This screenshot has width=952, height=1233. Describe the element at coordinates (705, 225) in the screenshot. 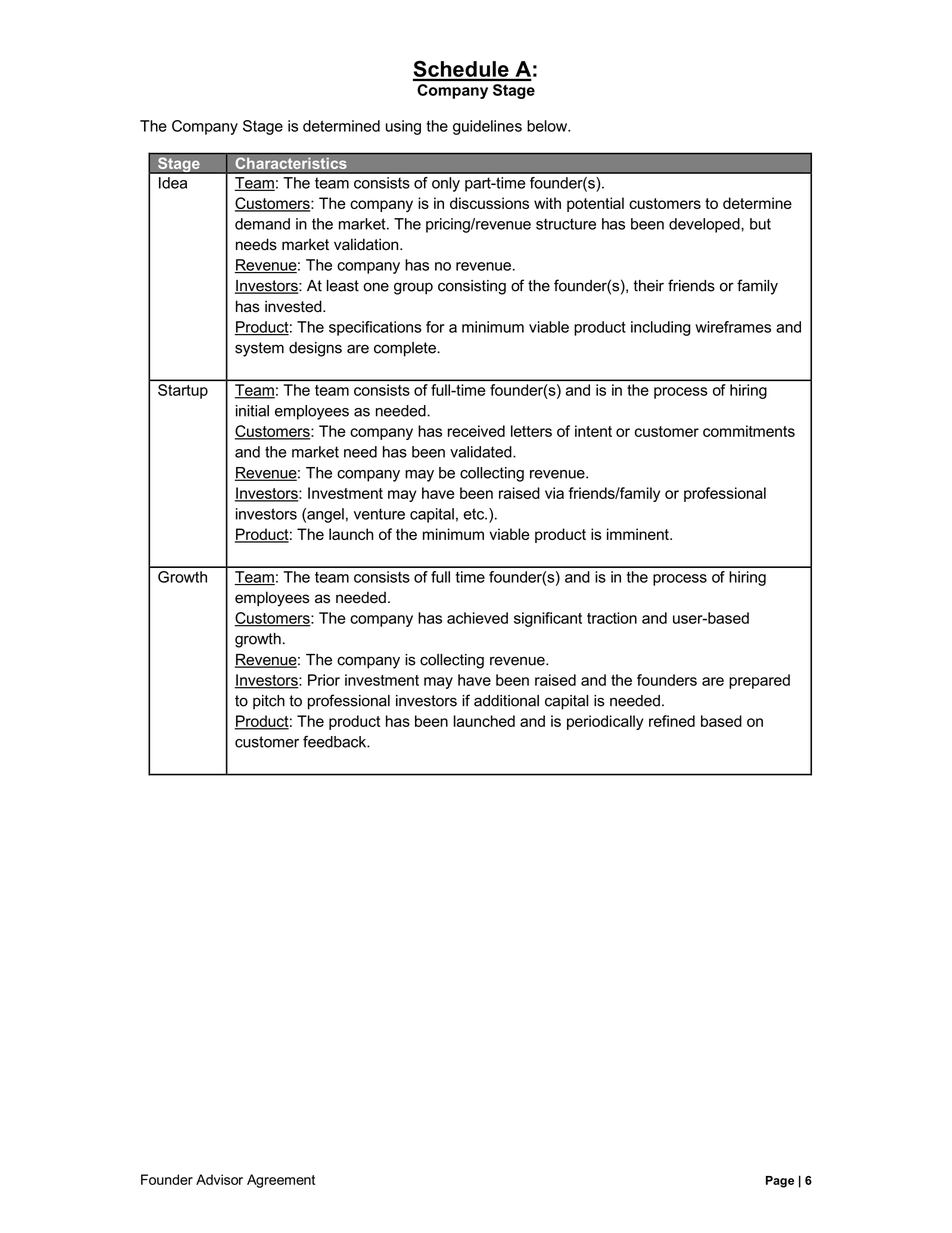

I see `developed` at that location.
